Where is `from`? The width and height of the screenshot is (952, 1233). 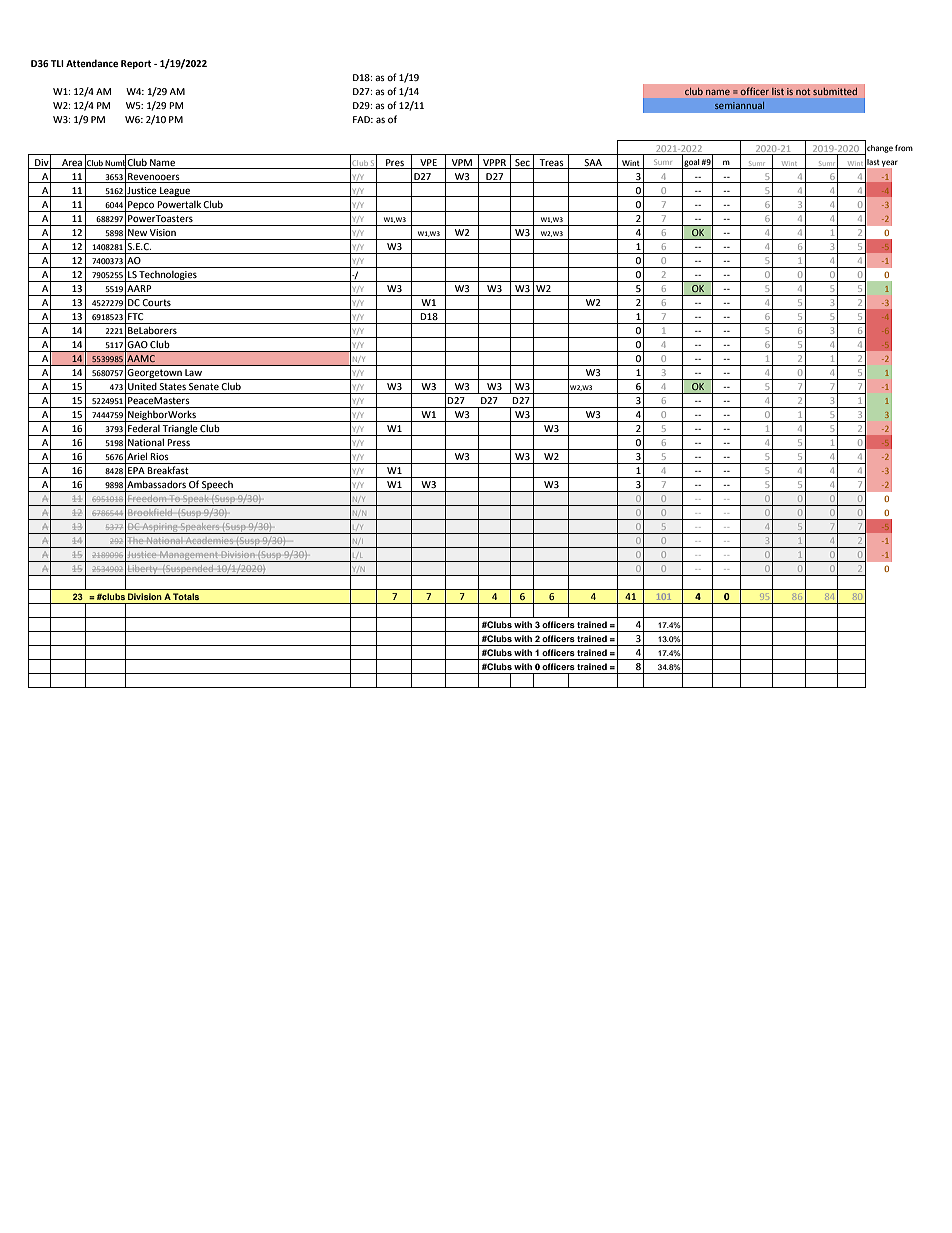 from is located at coordinates (904, 148).
